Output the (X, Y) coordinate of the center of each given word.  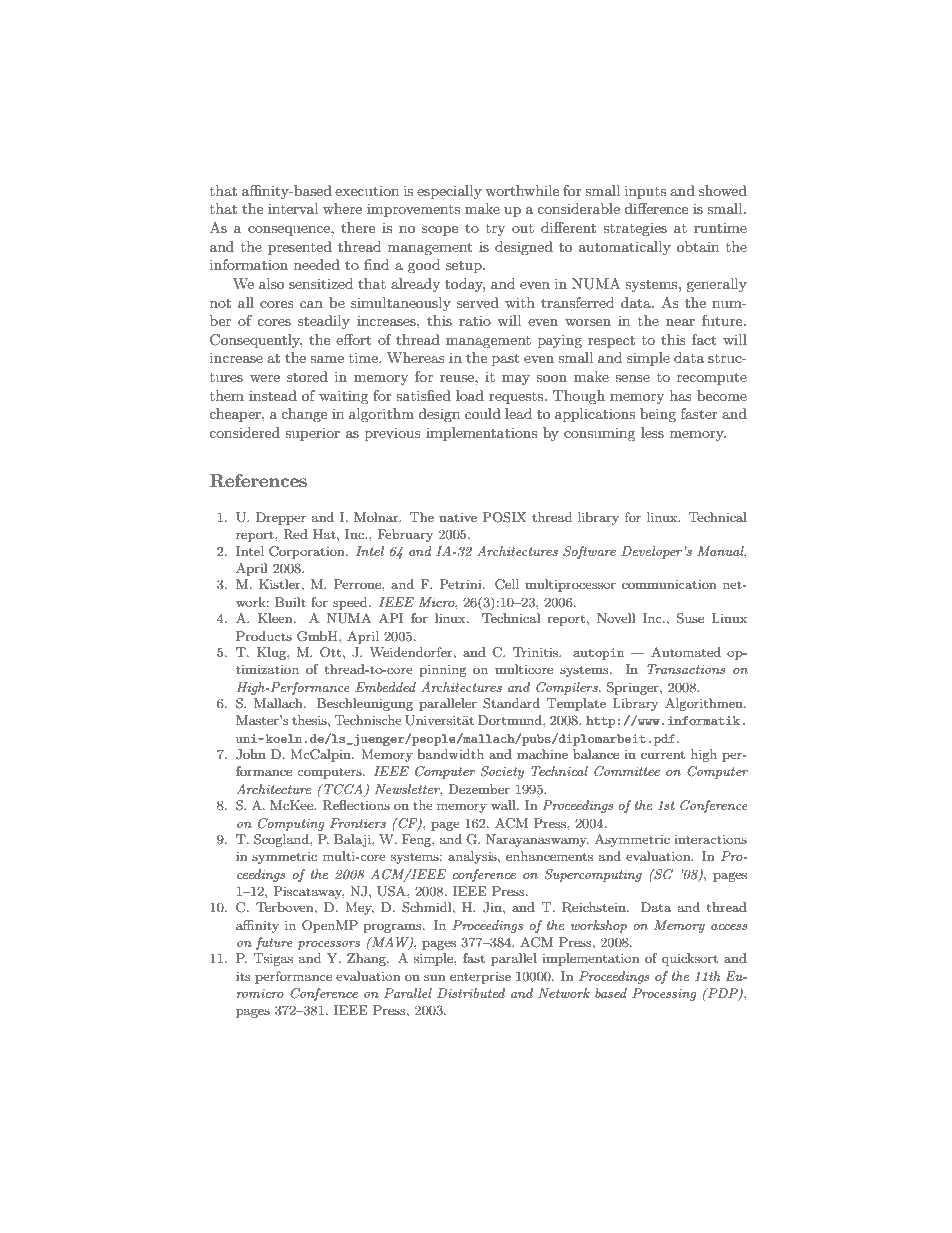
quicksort (690, 959)
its (243, 976)
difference (656, 208)
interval (293, 208)
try (495, 230)
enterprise (480, 978)
